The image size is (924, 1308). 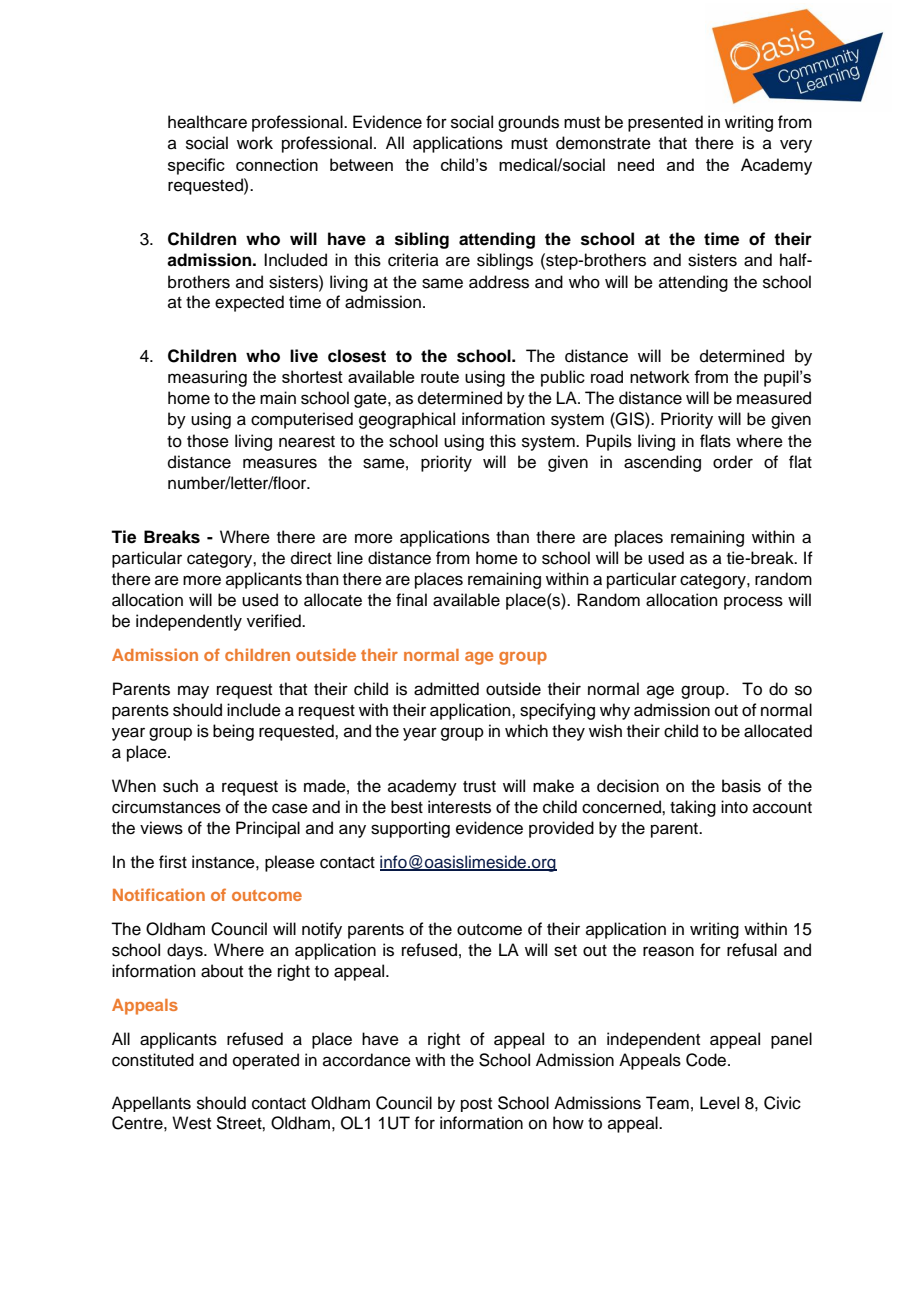 What do you see at coordinates (528, 123) in the screenshot?
I see `grounds` at bounding box center [528, 123].
